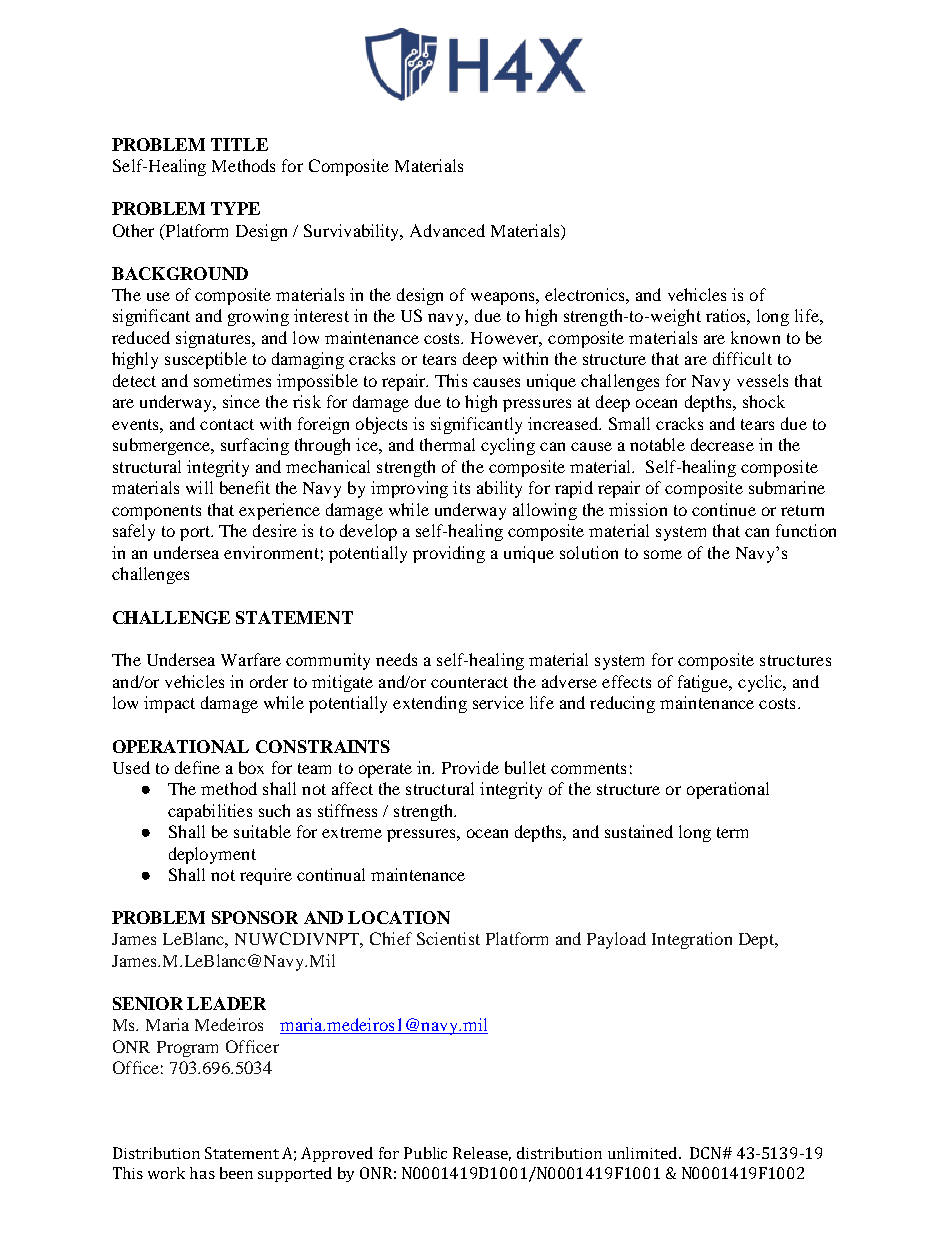 The height and width of the document is (1233, 952). Describe the element at coordinates (447, 444) in the document. I see `thermal` at that location.
